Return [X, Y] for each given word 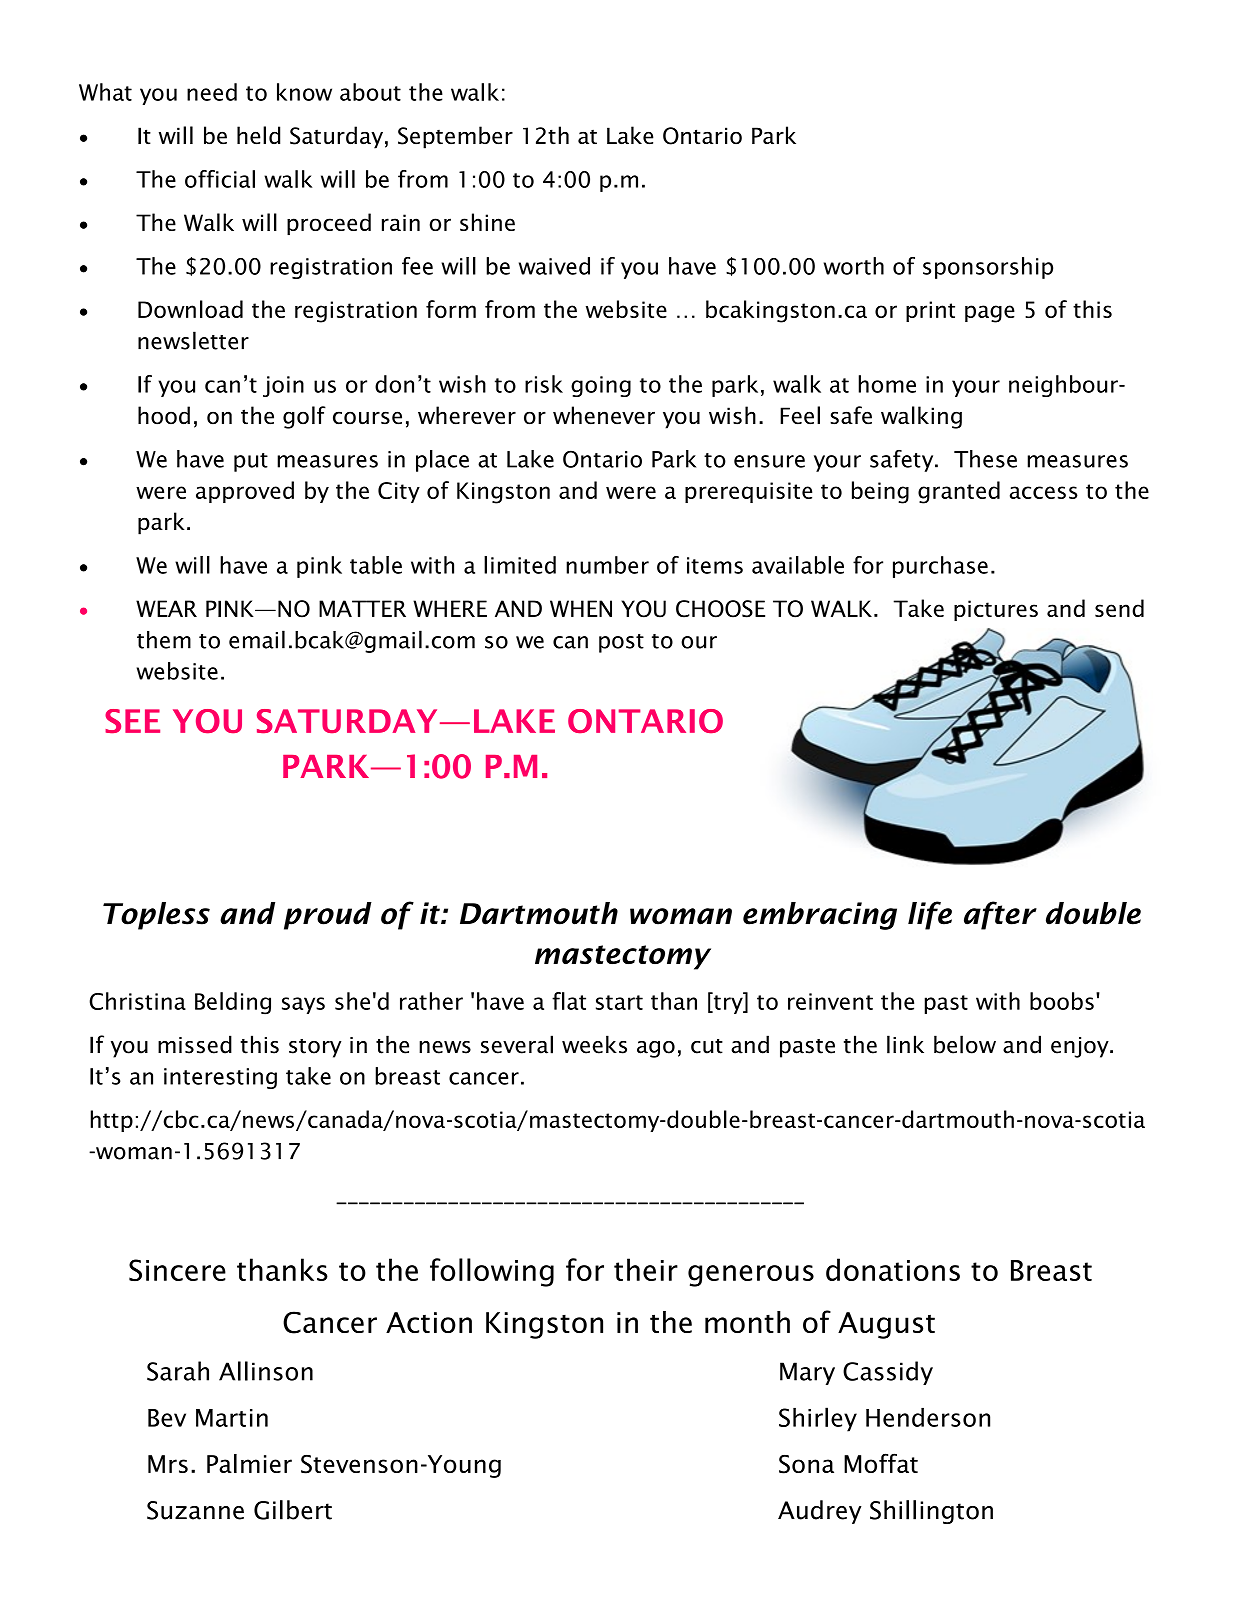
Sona [806, 1464]
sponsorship [988, 268]
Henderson [928, 1417]
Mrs [168, 1464]
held [258, 135]
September [455, 137]
